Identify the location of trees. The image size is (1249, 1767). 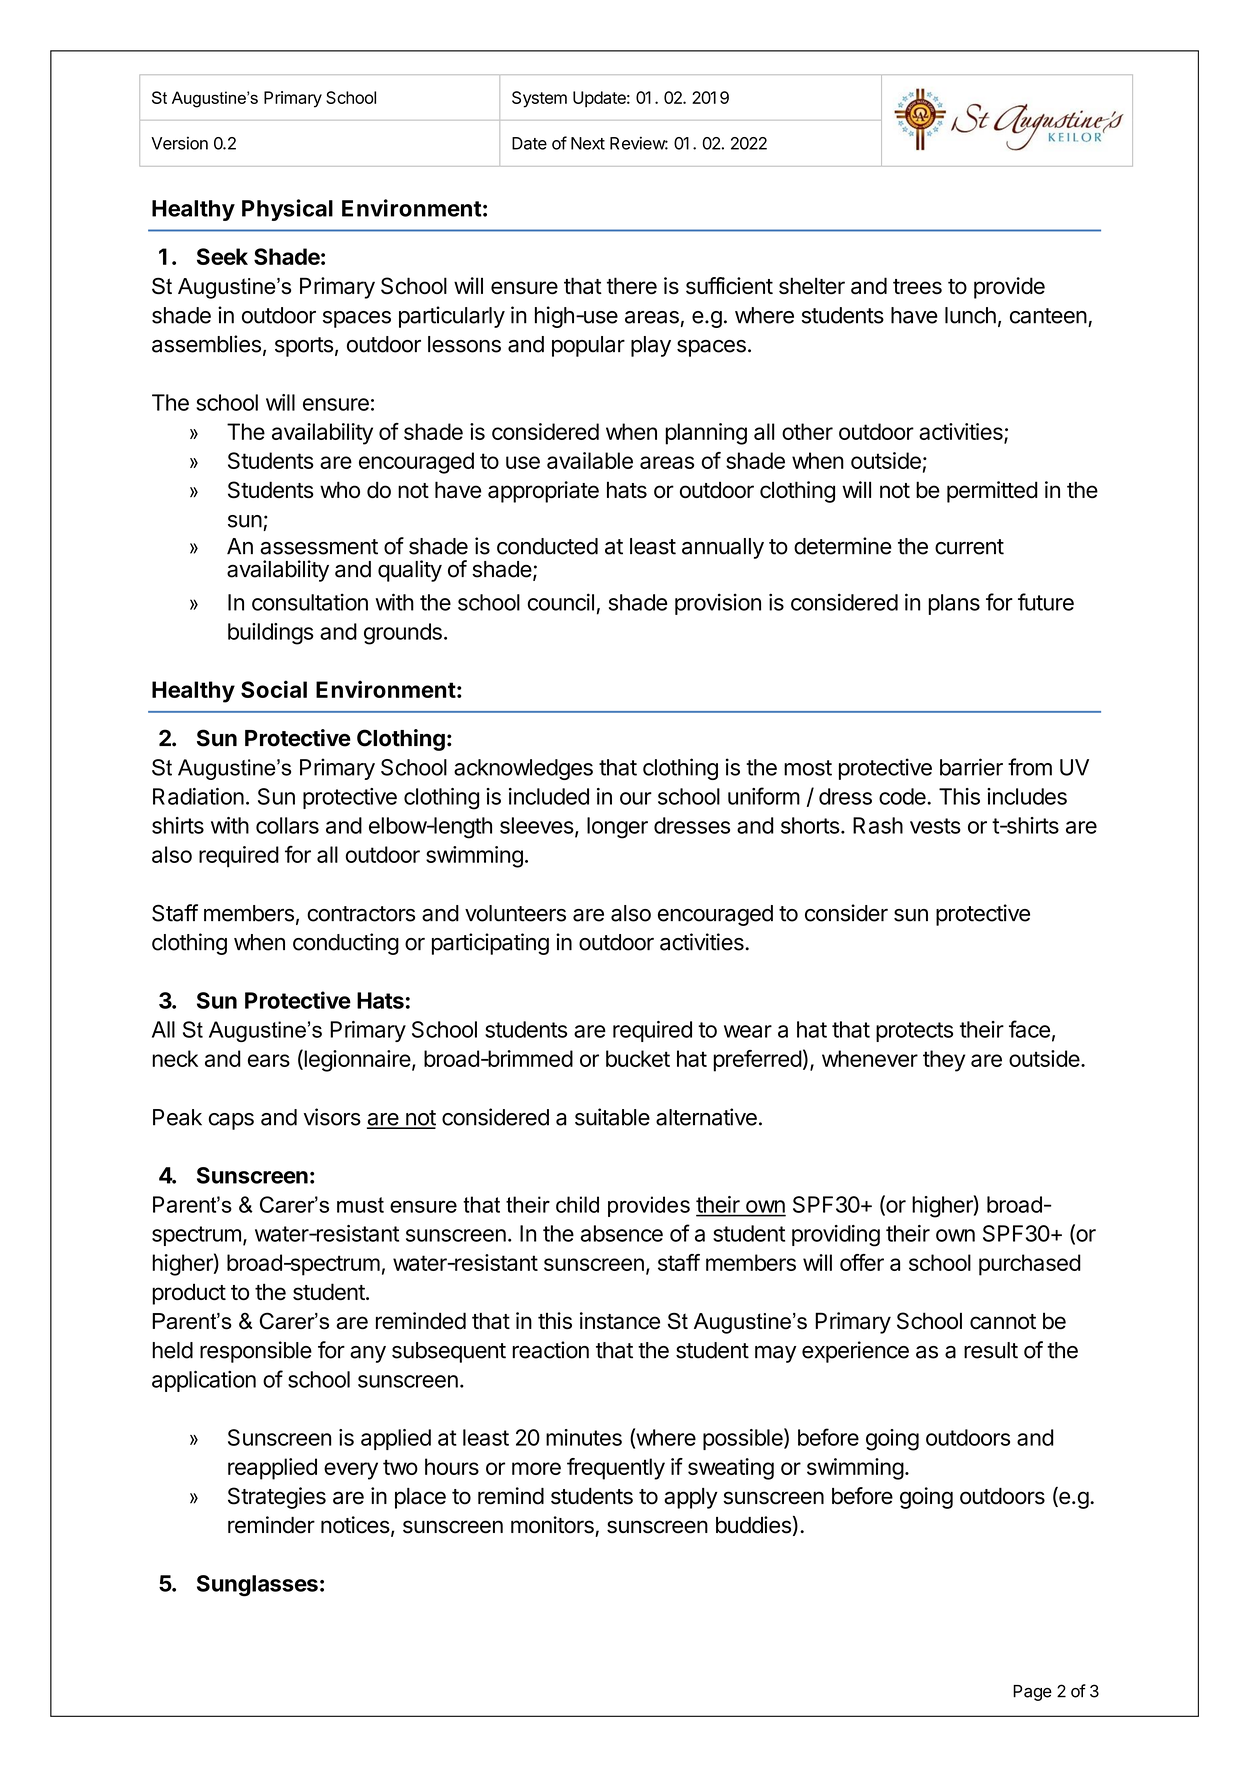
(917, 286).
